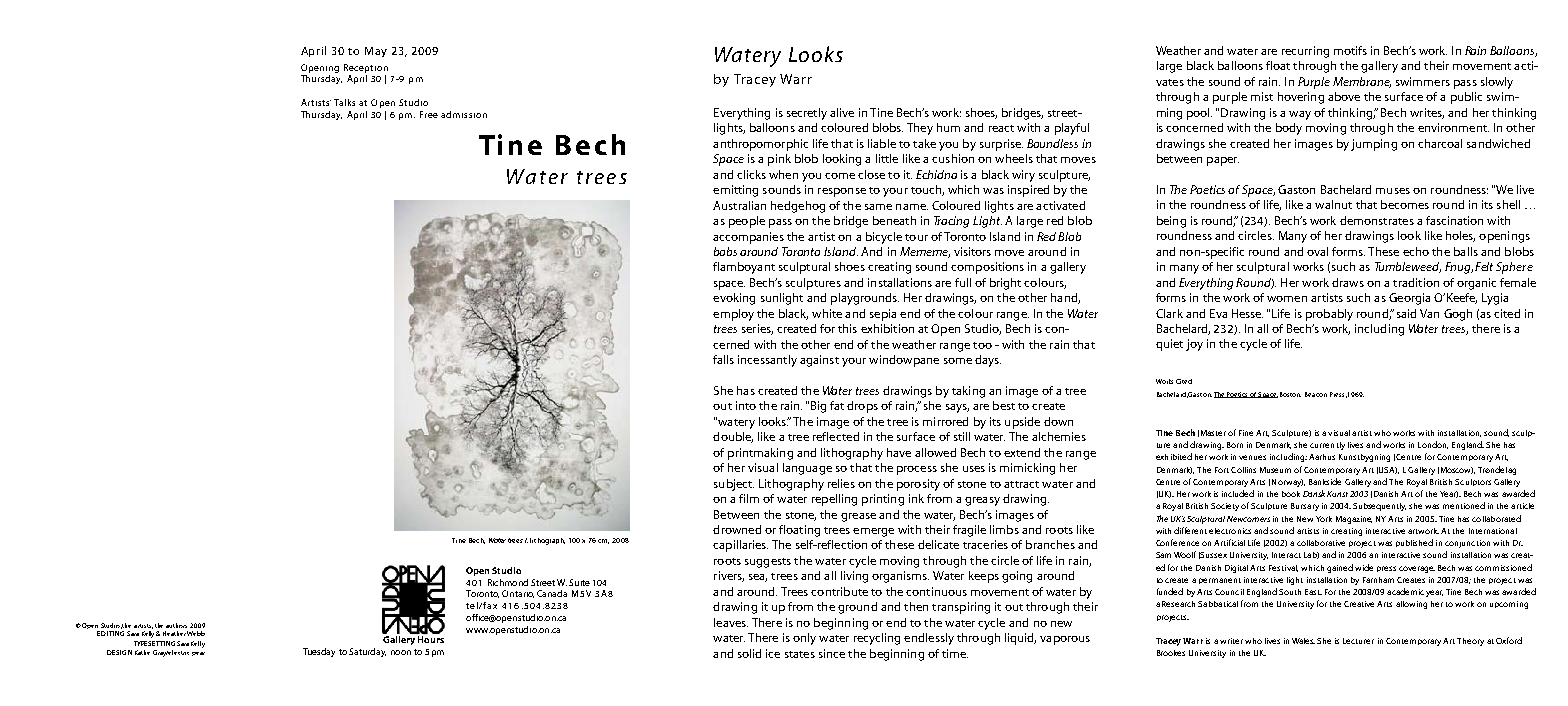 This screenshot has width=1568, height=706. What do you see at coordinates (1303, 641) in the screenshot?
I see `Wales` at bounding box center [1303, 641].
